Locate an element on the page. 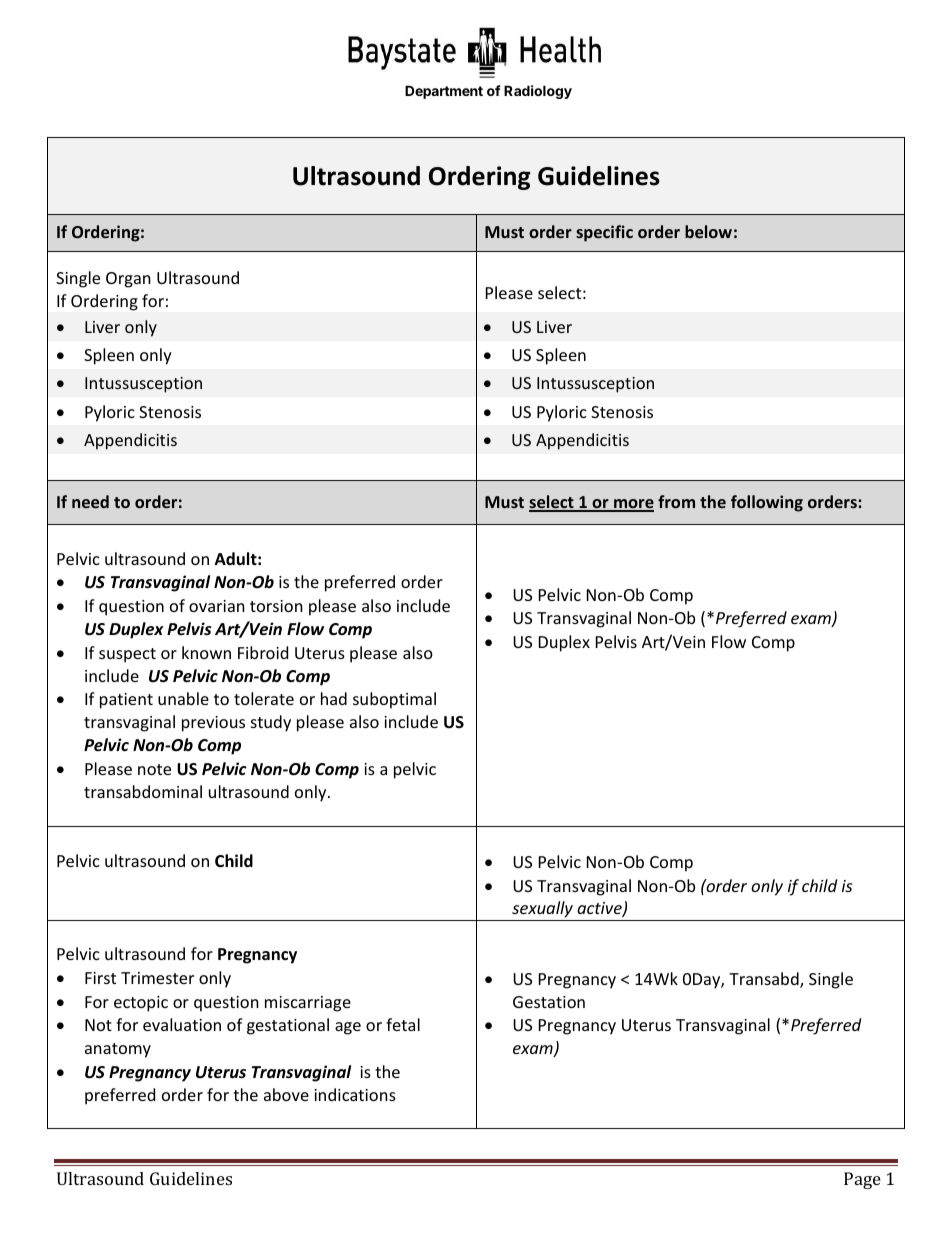 The width and height of the page is (952, 1233). Department is located at coordinates (444, 92).
